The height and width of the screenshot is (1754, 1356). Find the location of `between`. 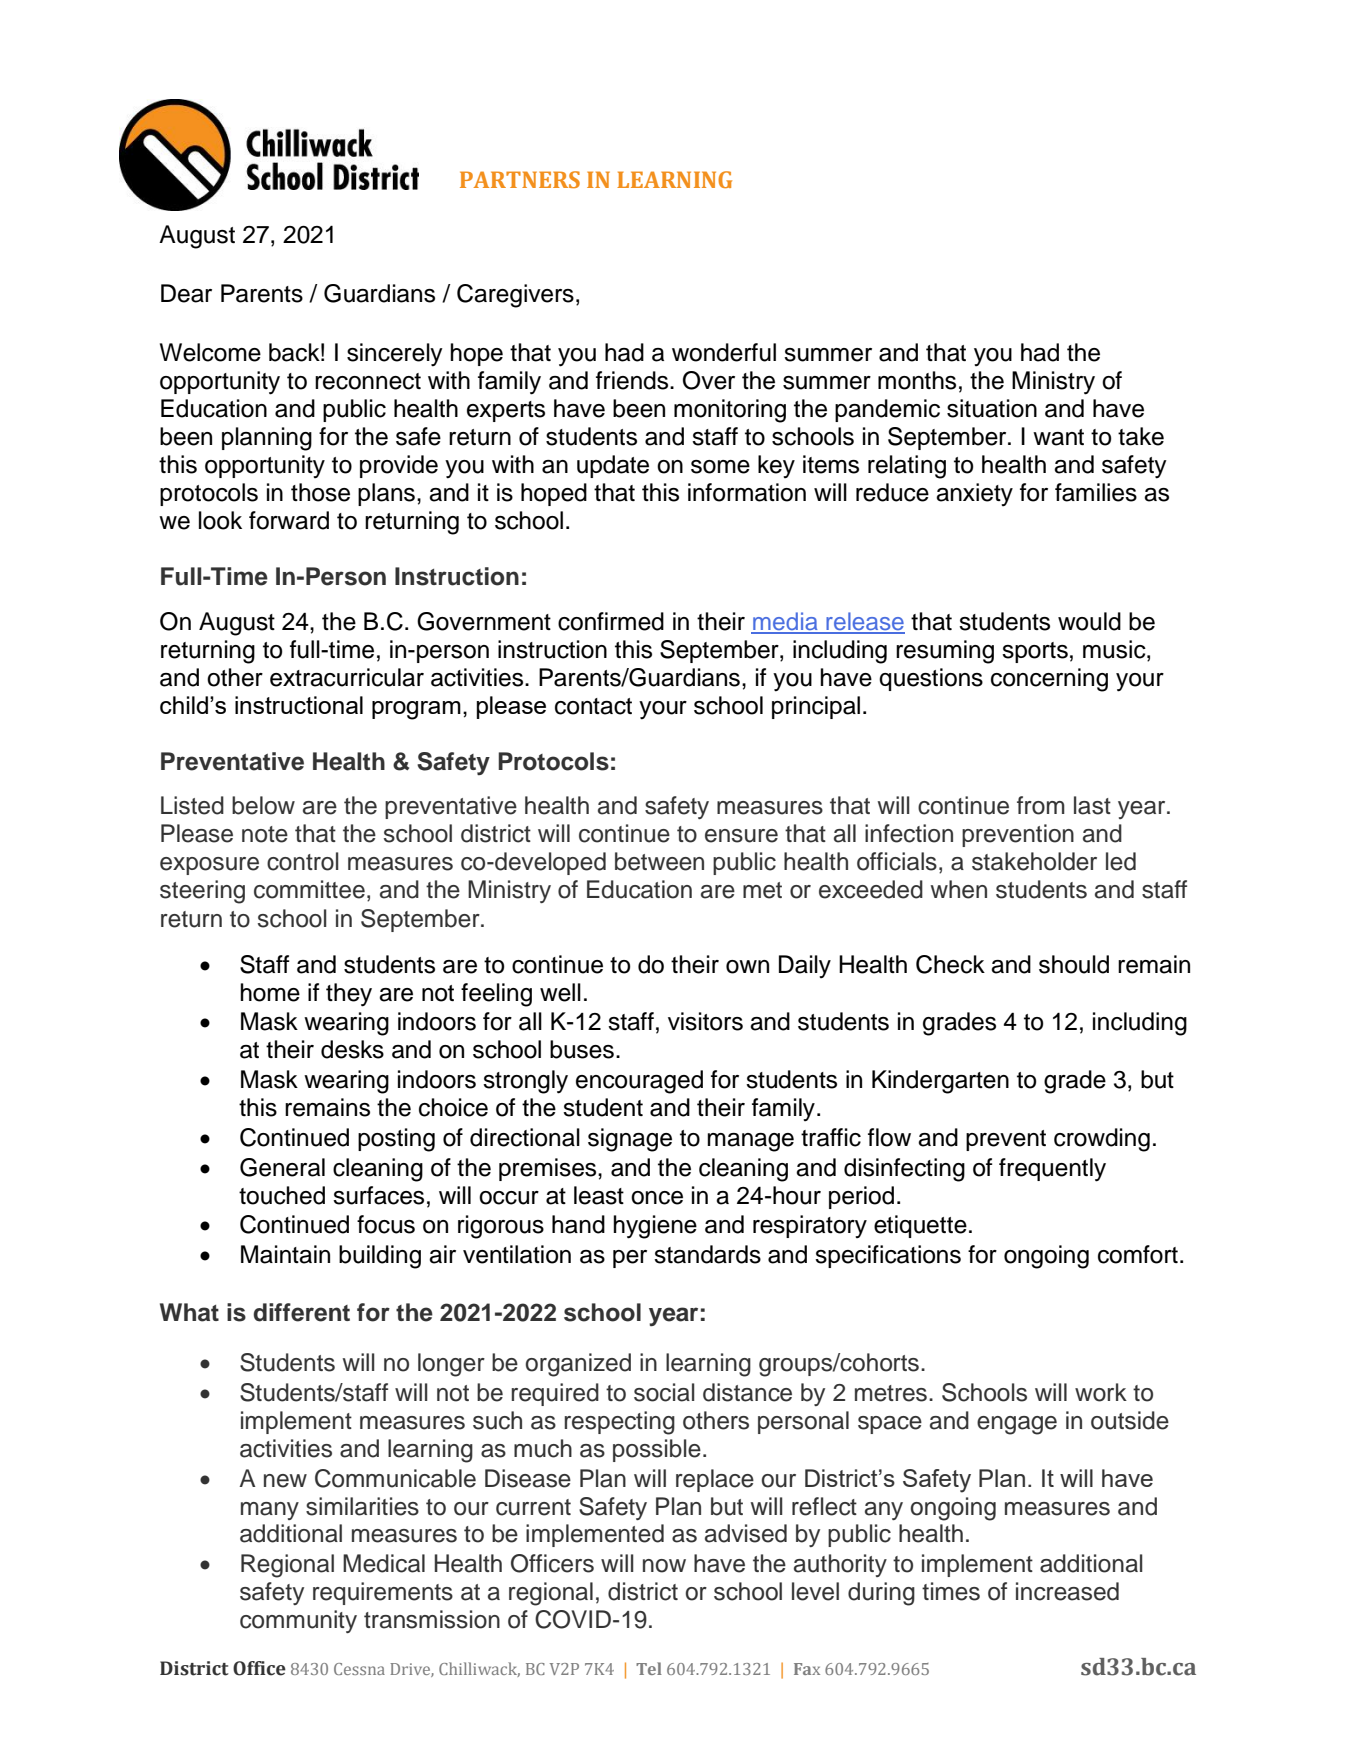

between is located at coordinates (659, 861).
